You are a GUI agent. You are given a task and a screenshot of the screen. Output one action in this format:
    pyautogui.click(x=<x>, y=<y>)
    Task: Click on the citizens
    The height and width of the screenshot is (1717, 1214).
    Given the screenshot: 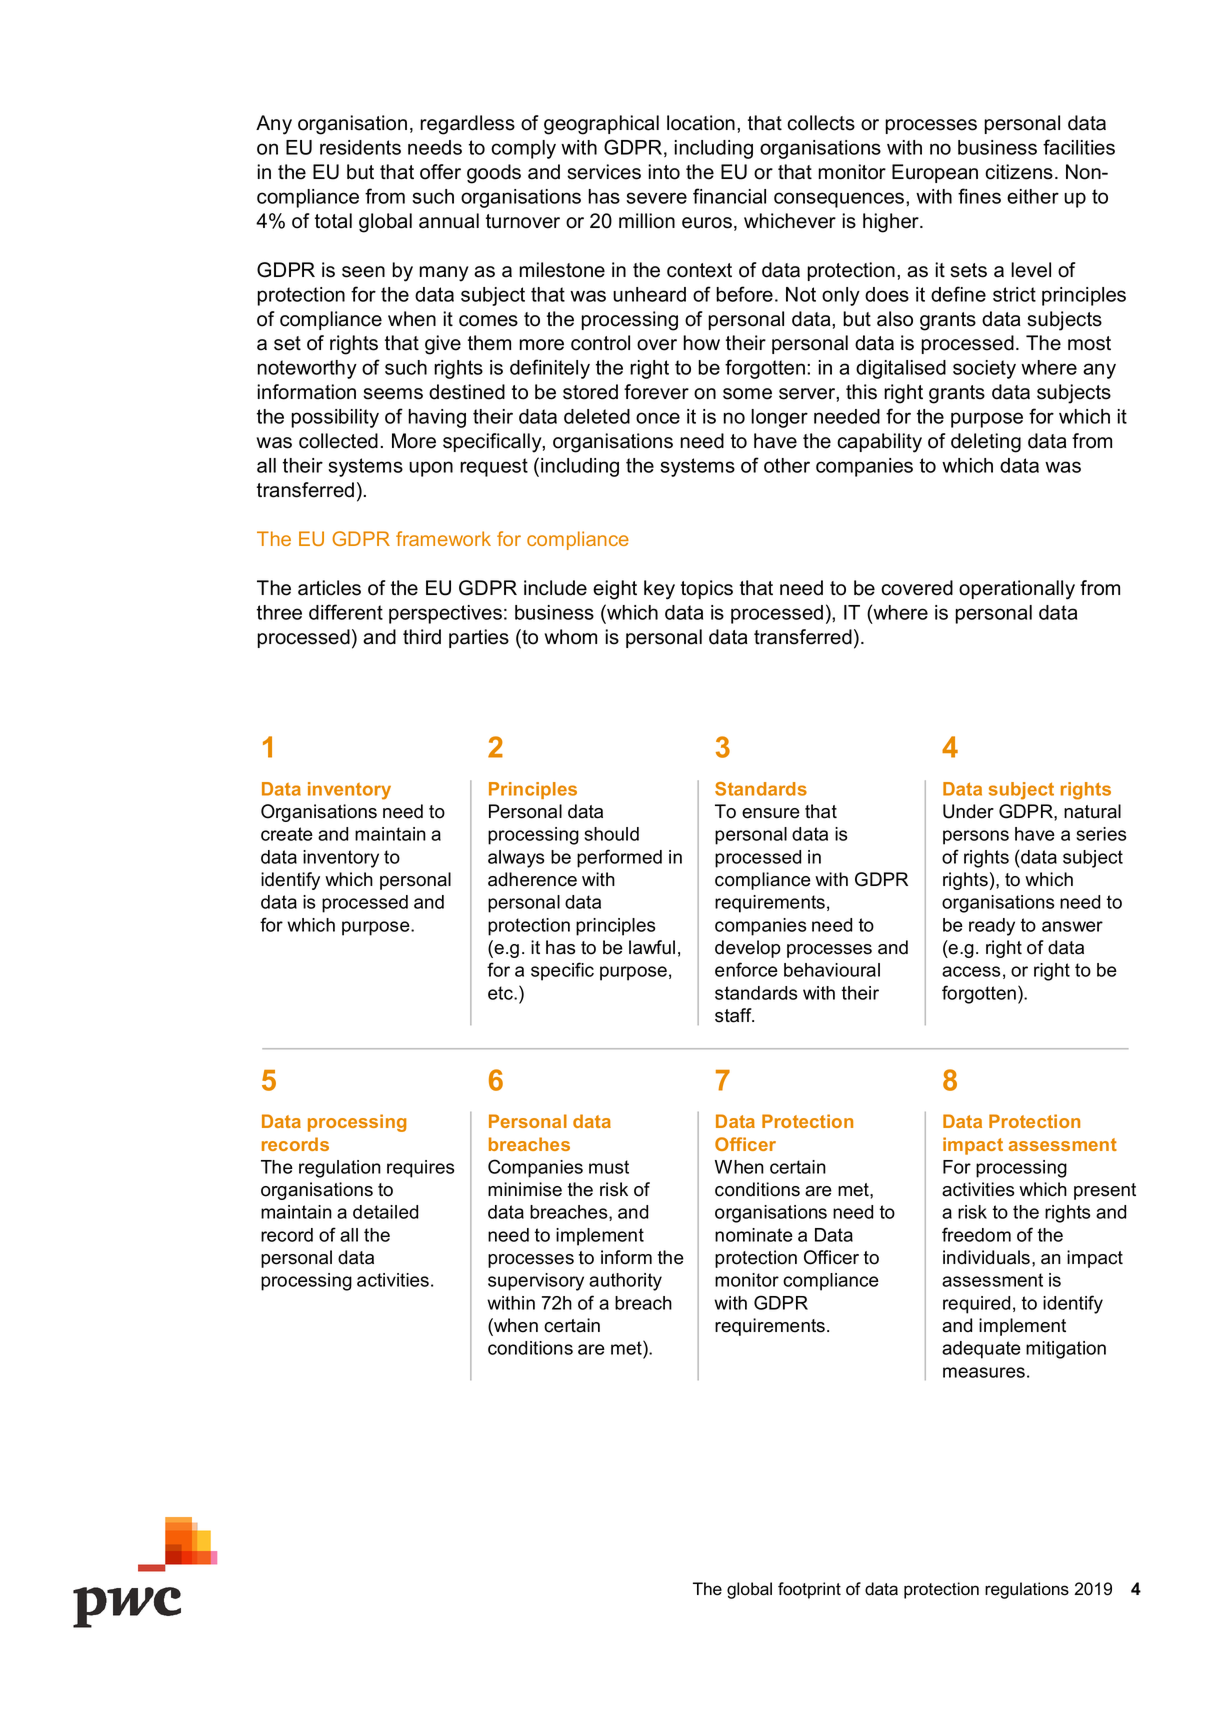 What is the action you would take?
    pyautogui.click(x=1019, y=172)
